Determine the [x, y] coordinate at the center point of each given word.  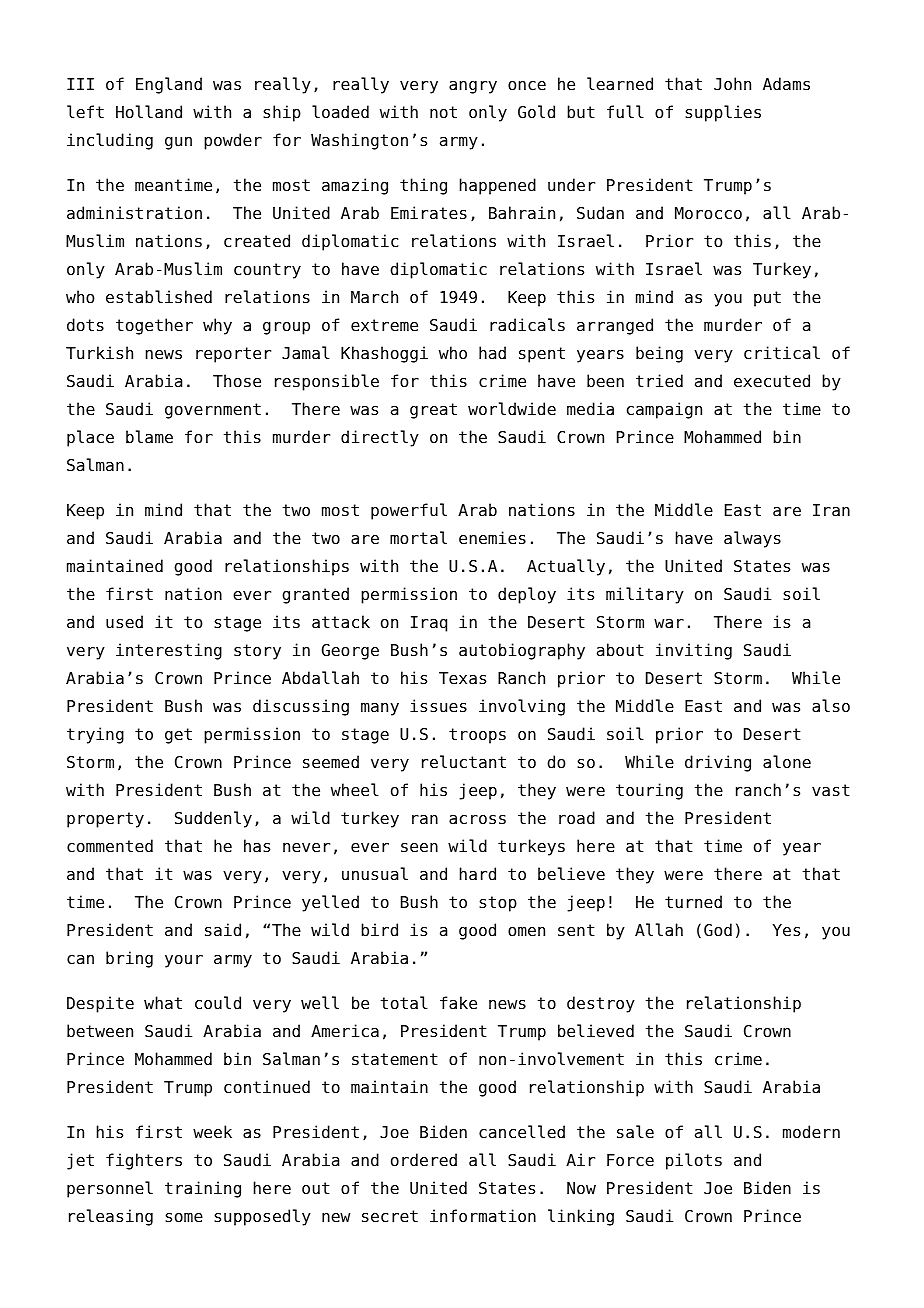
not [443, 112]
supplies [723, 113]
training [203, 1189]
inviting [694, 651]
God [718, 930]
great [433, 411]
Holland [149, 112]
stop [498, 904]
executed [772, 381]
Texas [462, 678]
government [213, 411]
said [223, 930]
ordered [424, 1160]
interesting [169, 651]
